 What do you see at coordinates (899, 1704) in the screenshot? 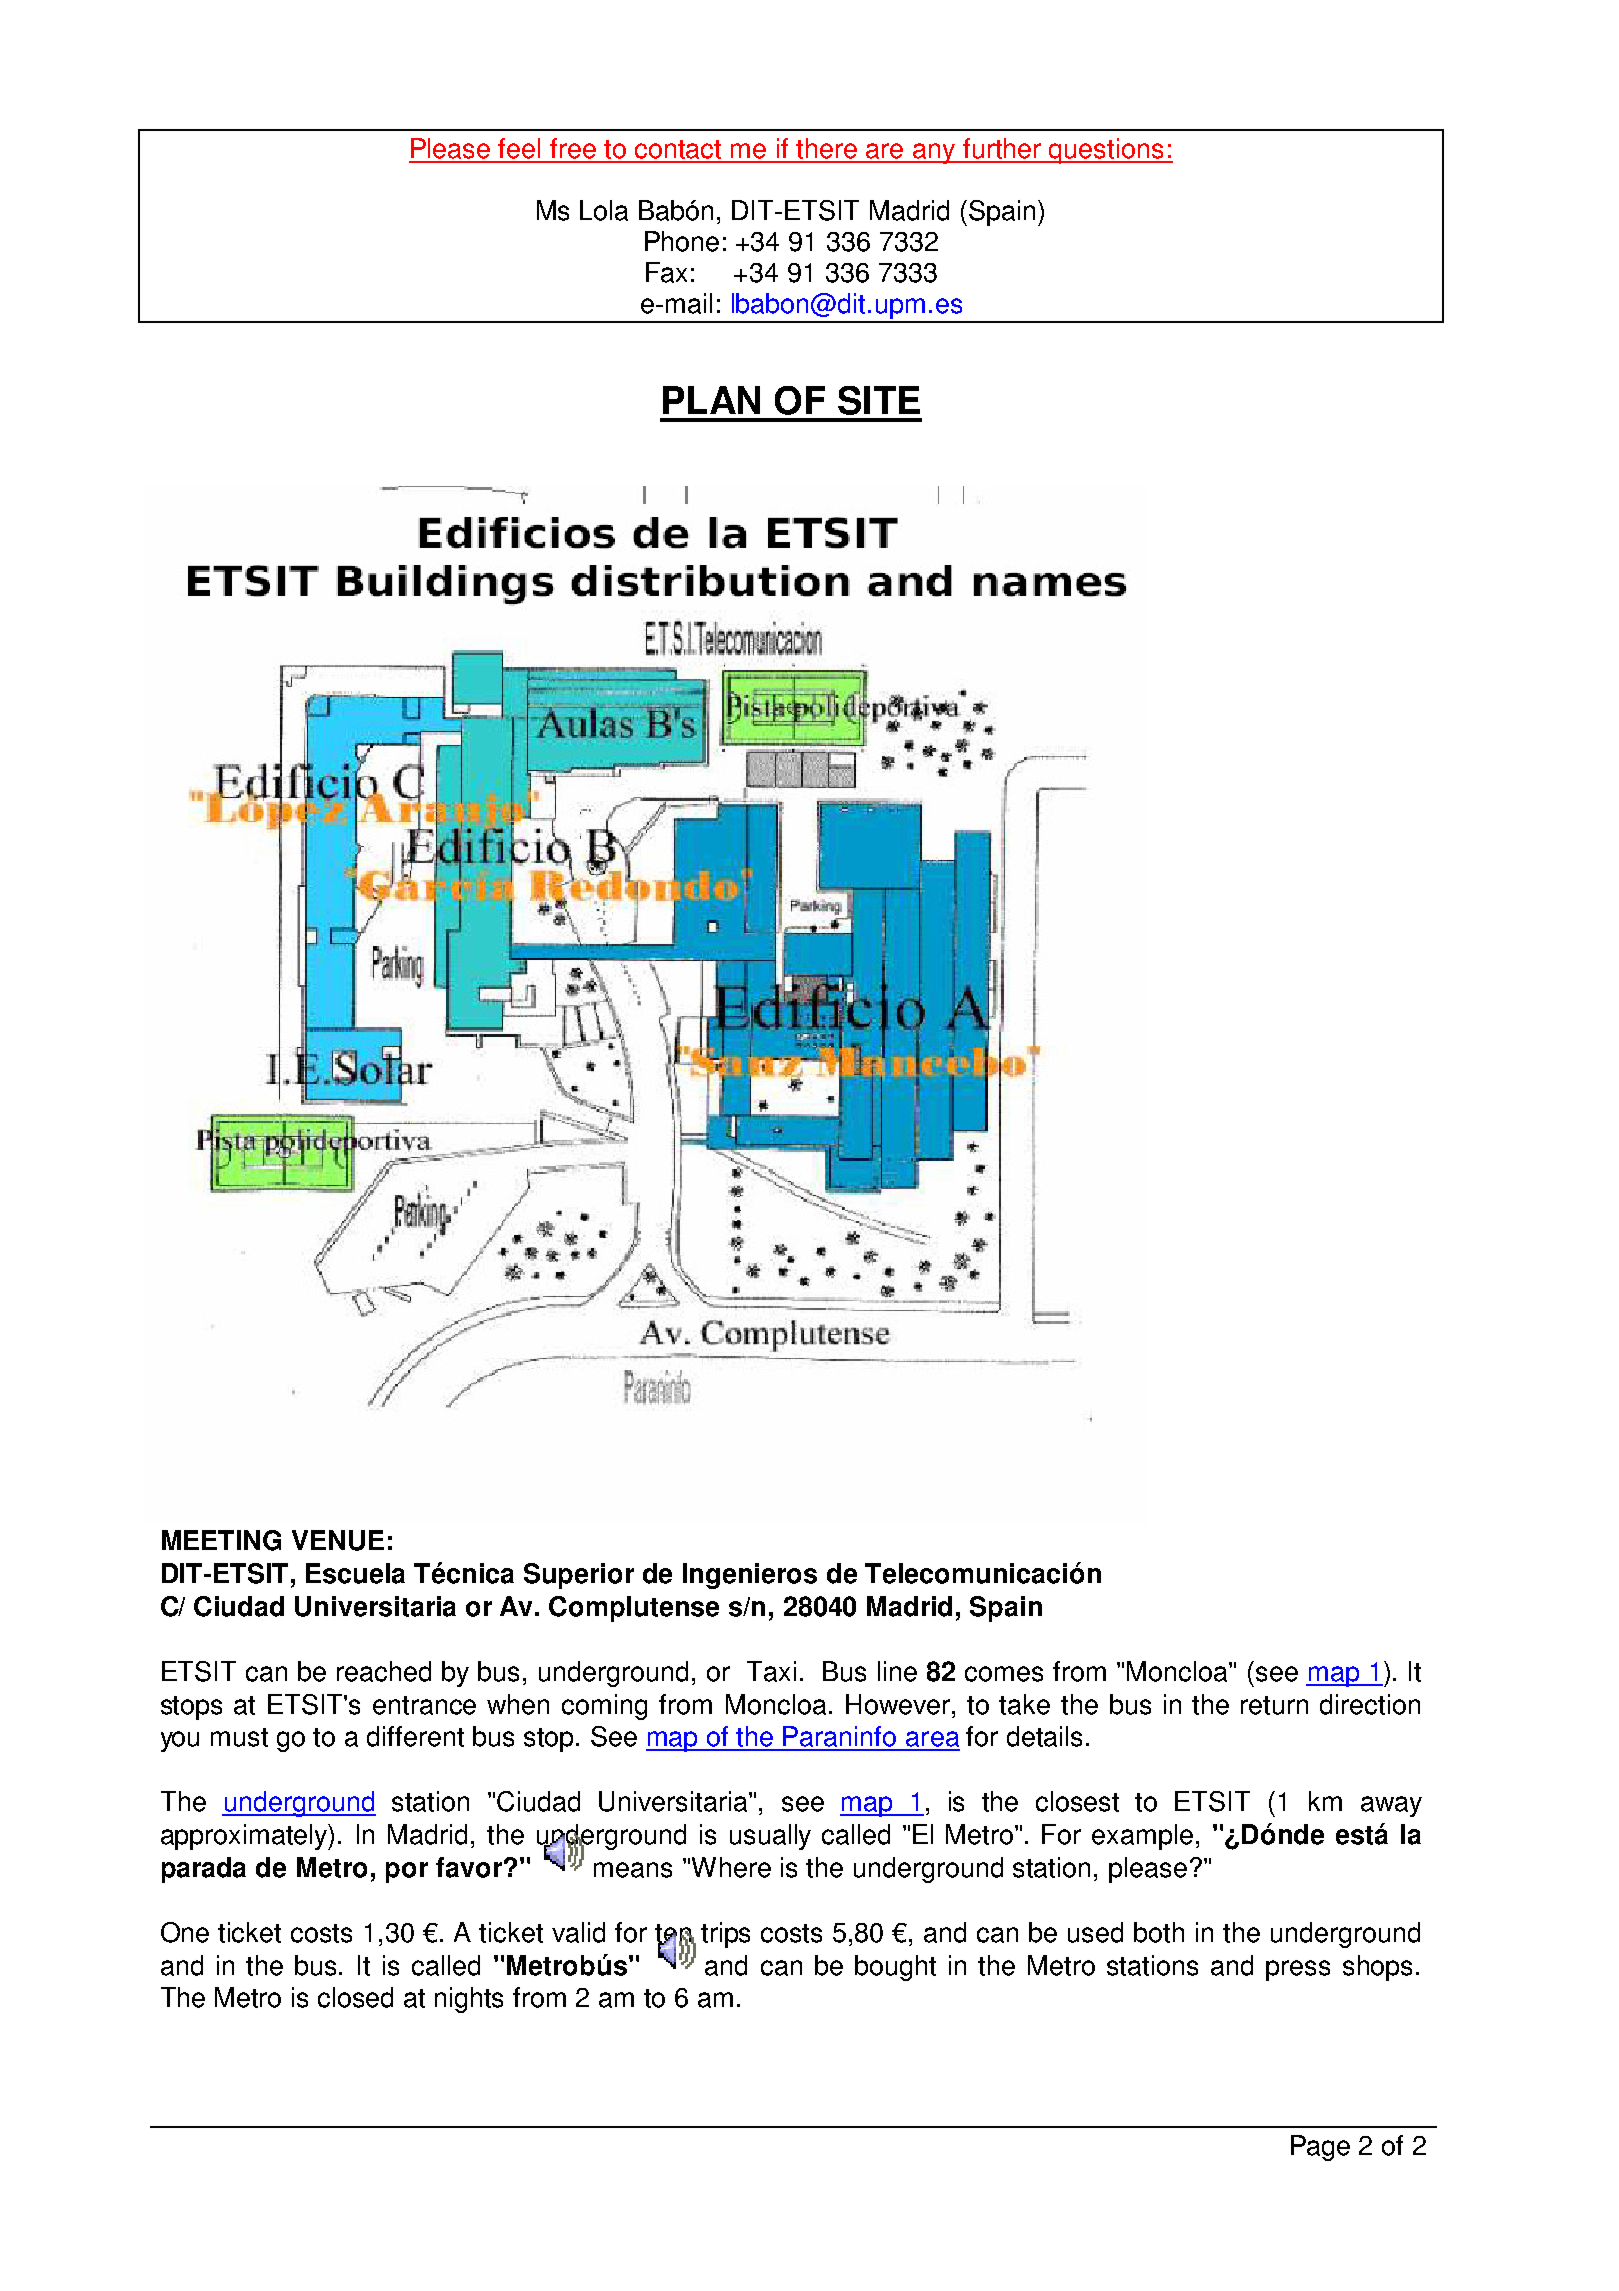
I see `However` at bounding box center [899, 1704].
